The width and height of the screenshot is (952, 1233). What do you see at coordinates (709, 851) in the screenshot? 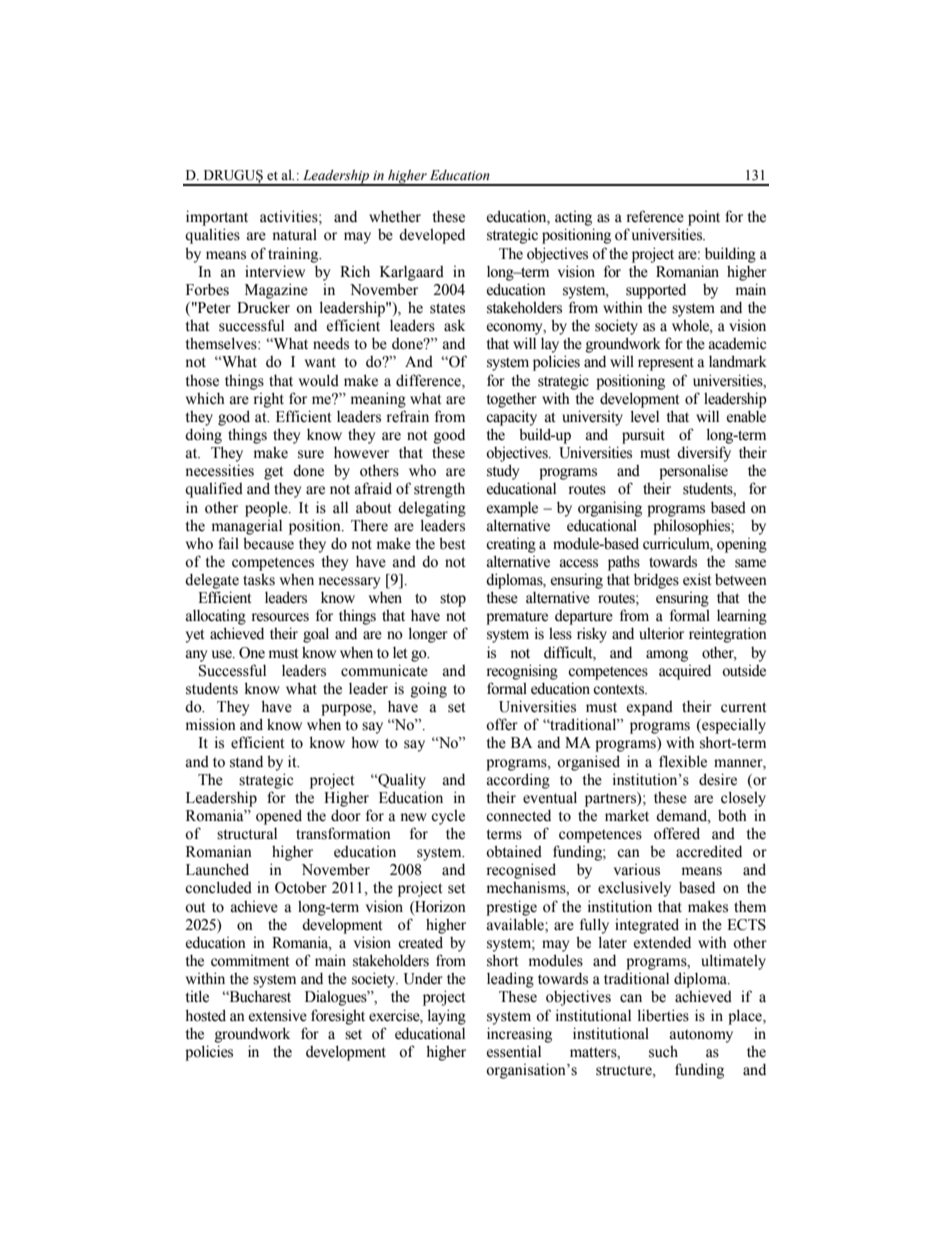
I see `accredited` at bounding box center [709, 851].
